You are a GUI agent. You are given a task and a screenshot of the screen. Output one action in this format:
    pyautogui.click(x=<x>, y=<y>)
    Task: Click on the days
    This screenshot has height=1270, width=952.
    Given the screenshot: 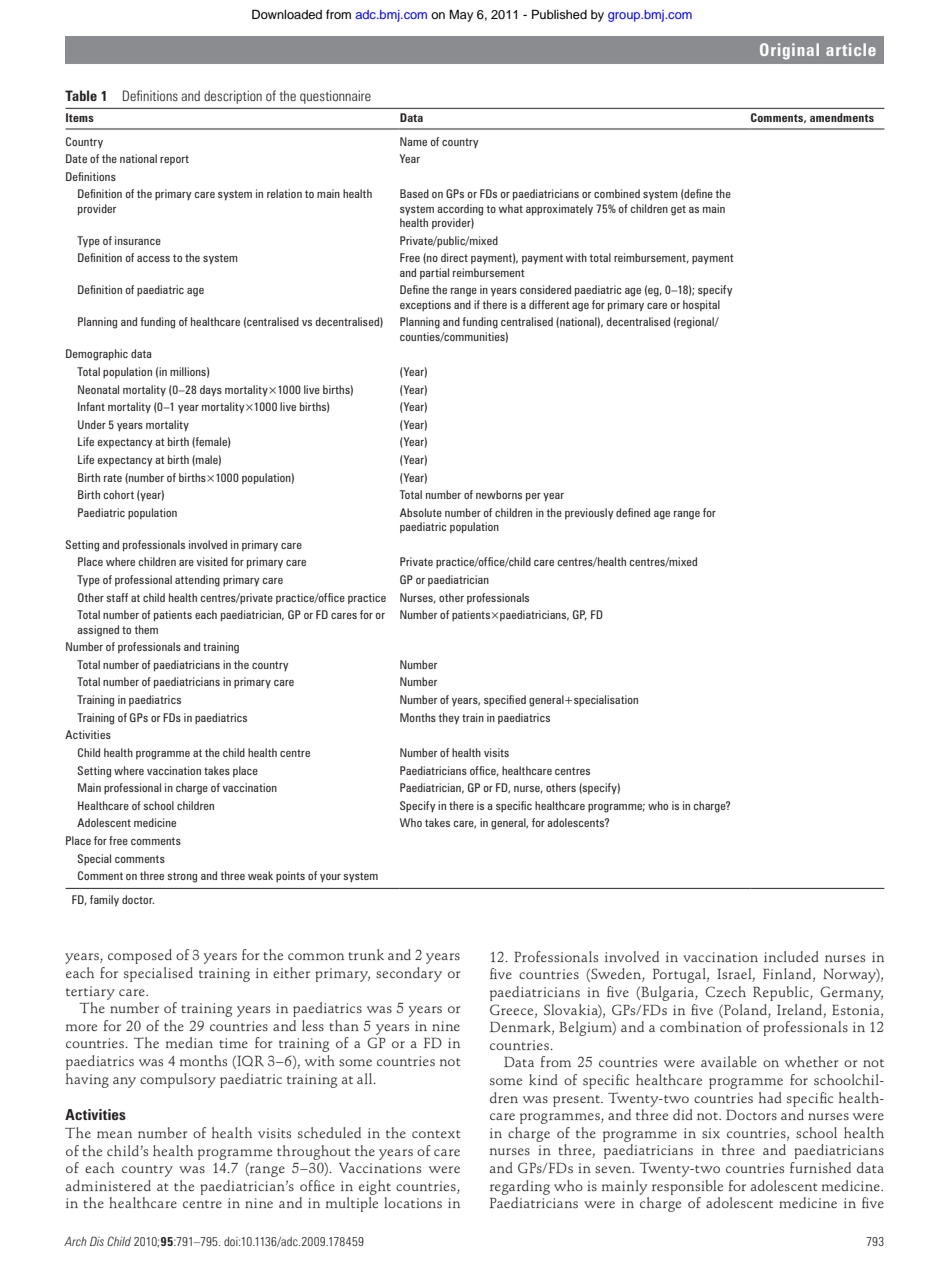 What is the action you would take?
    pyautogui.click(x=211, y=390)
